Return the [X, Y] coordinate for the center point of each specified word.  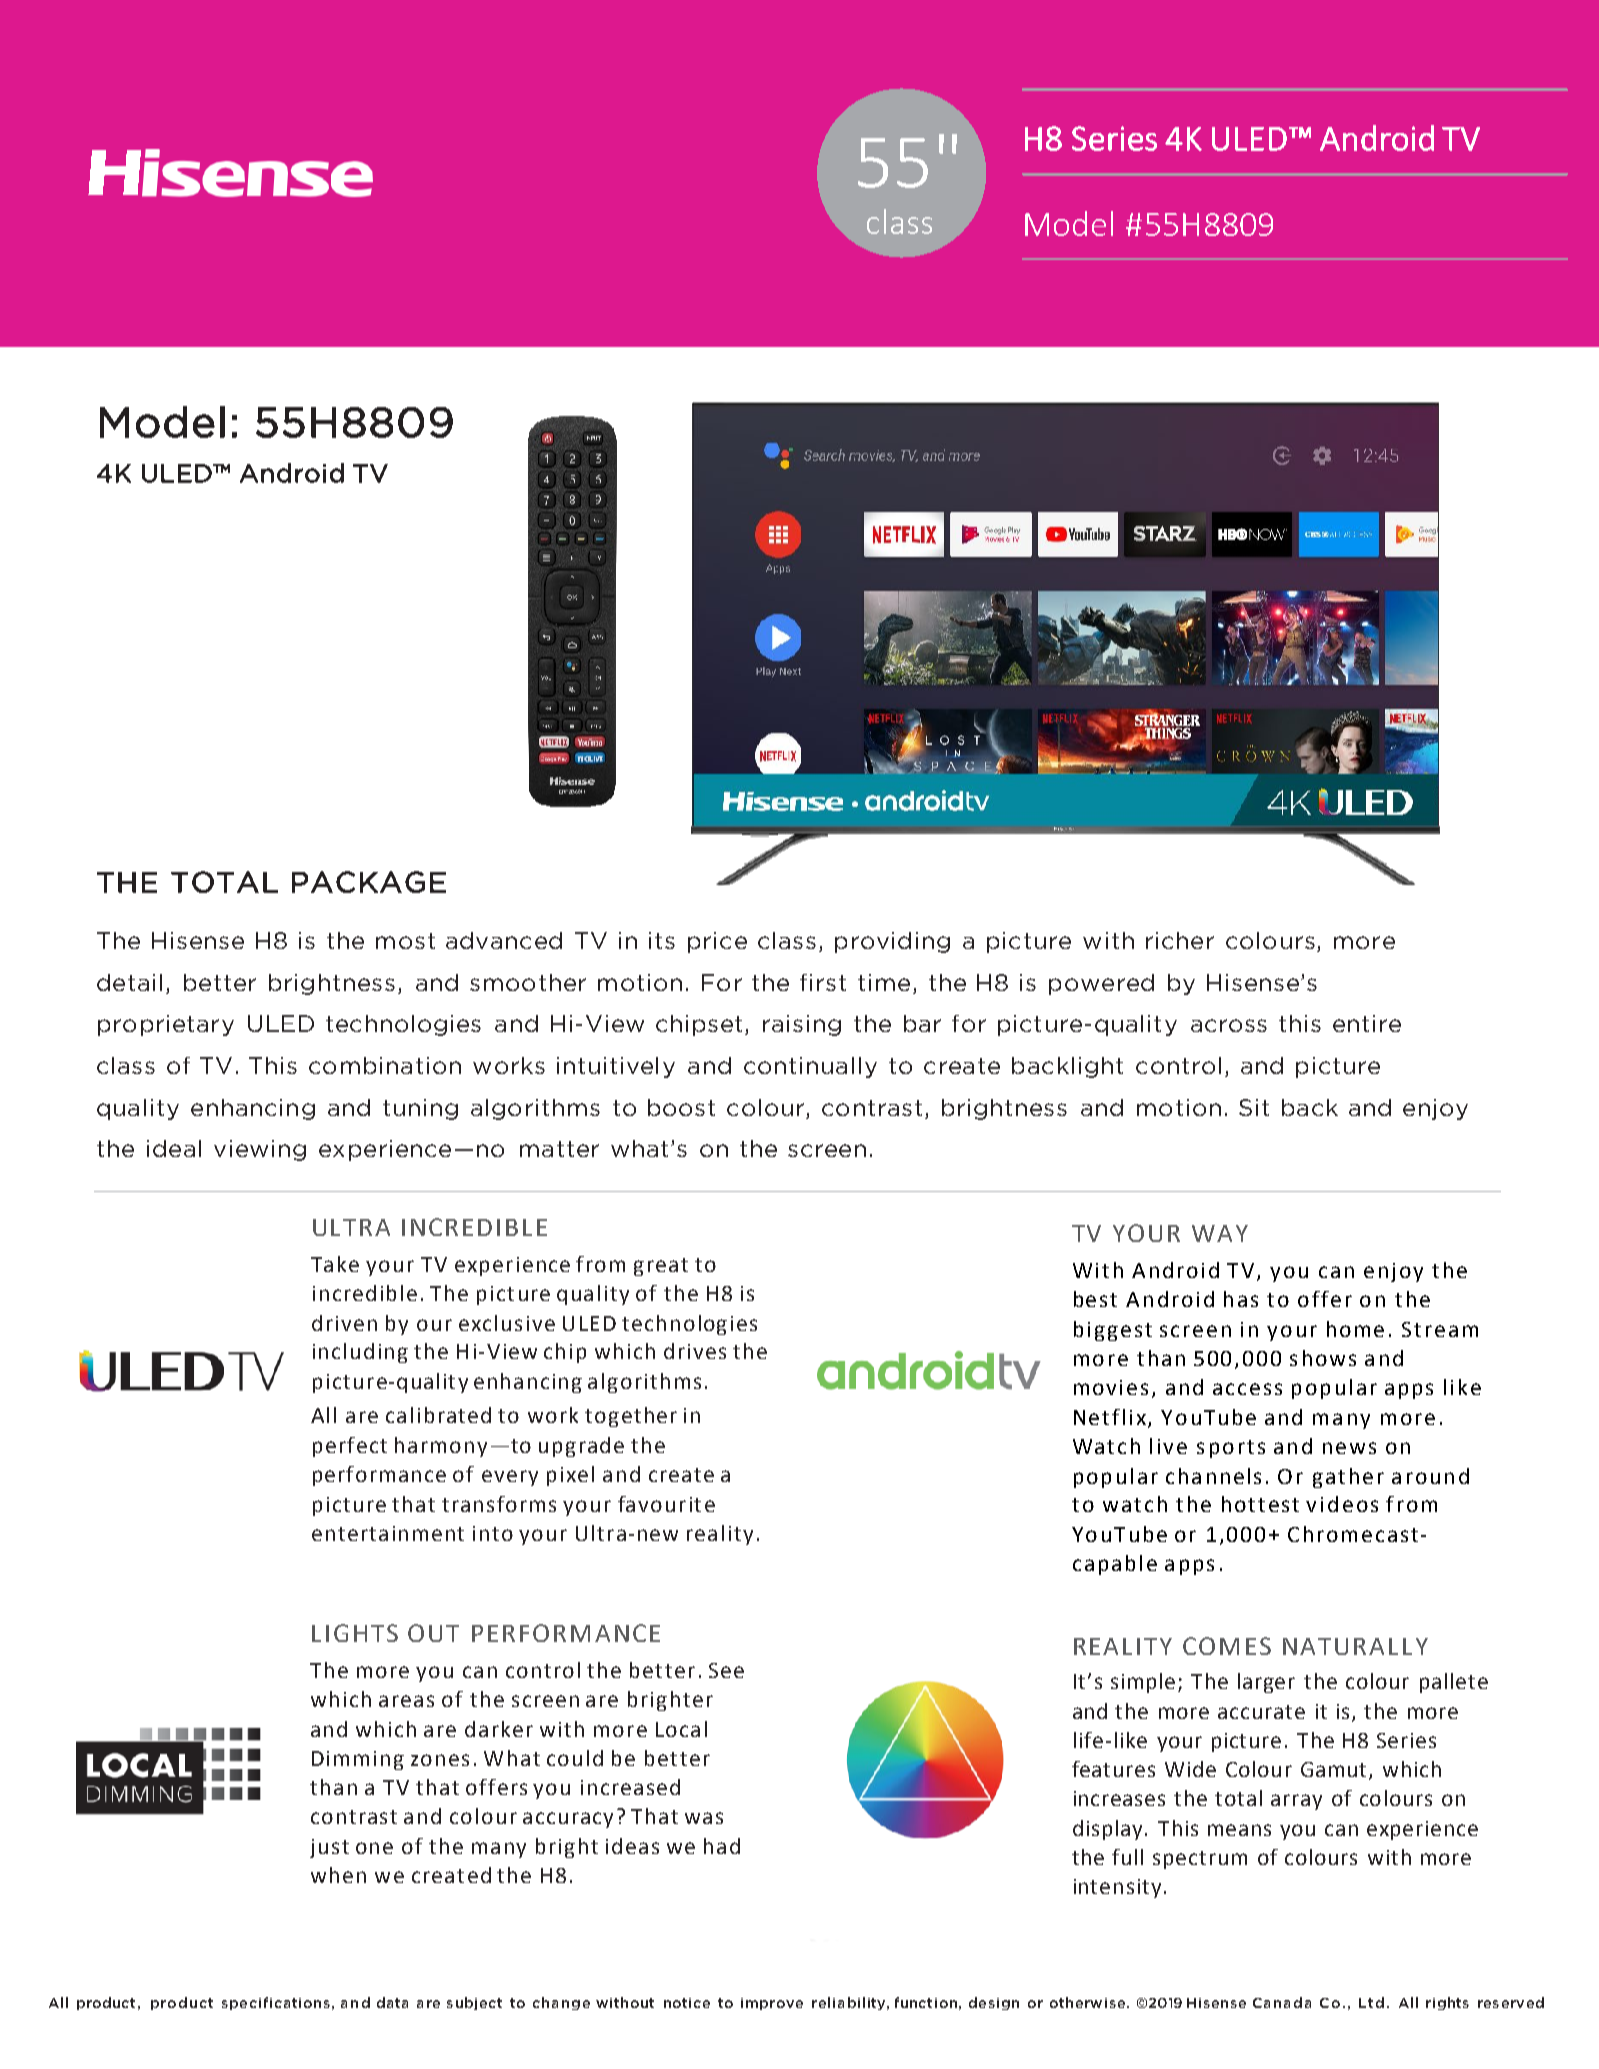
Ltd [1371, 2002]
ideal [174, 1148]
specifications [276, 2003]
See [726, 1670]
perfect [350, 1447]
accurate [1261, 1712]
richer [1180, 940]
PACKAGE [369, 882]
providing [892, 942]
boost [681, 1107]
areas [406, 1701]
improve [772, 2004]
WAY [1220, 1233]
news [1349, 1448]
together [631, 1417]
